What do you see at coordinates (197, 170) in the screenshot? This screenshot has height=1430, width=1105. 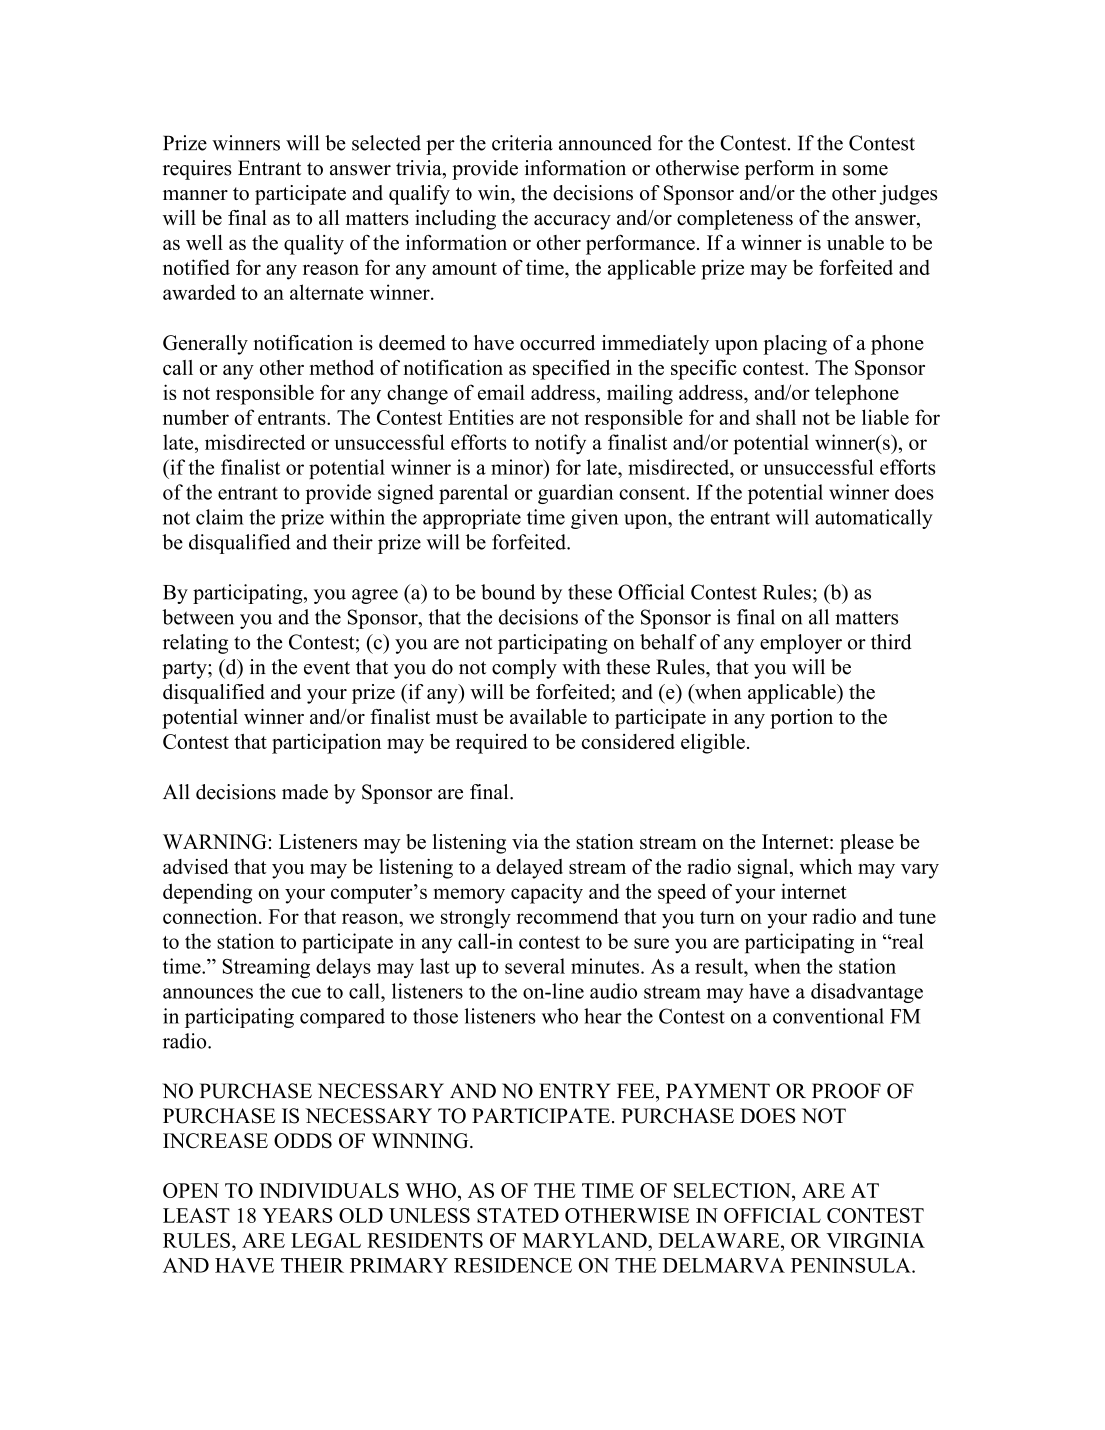 I see `requires` at bounding box center [197, 170].
